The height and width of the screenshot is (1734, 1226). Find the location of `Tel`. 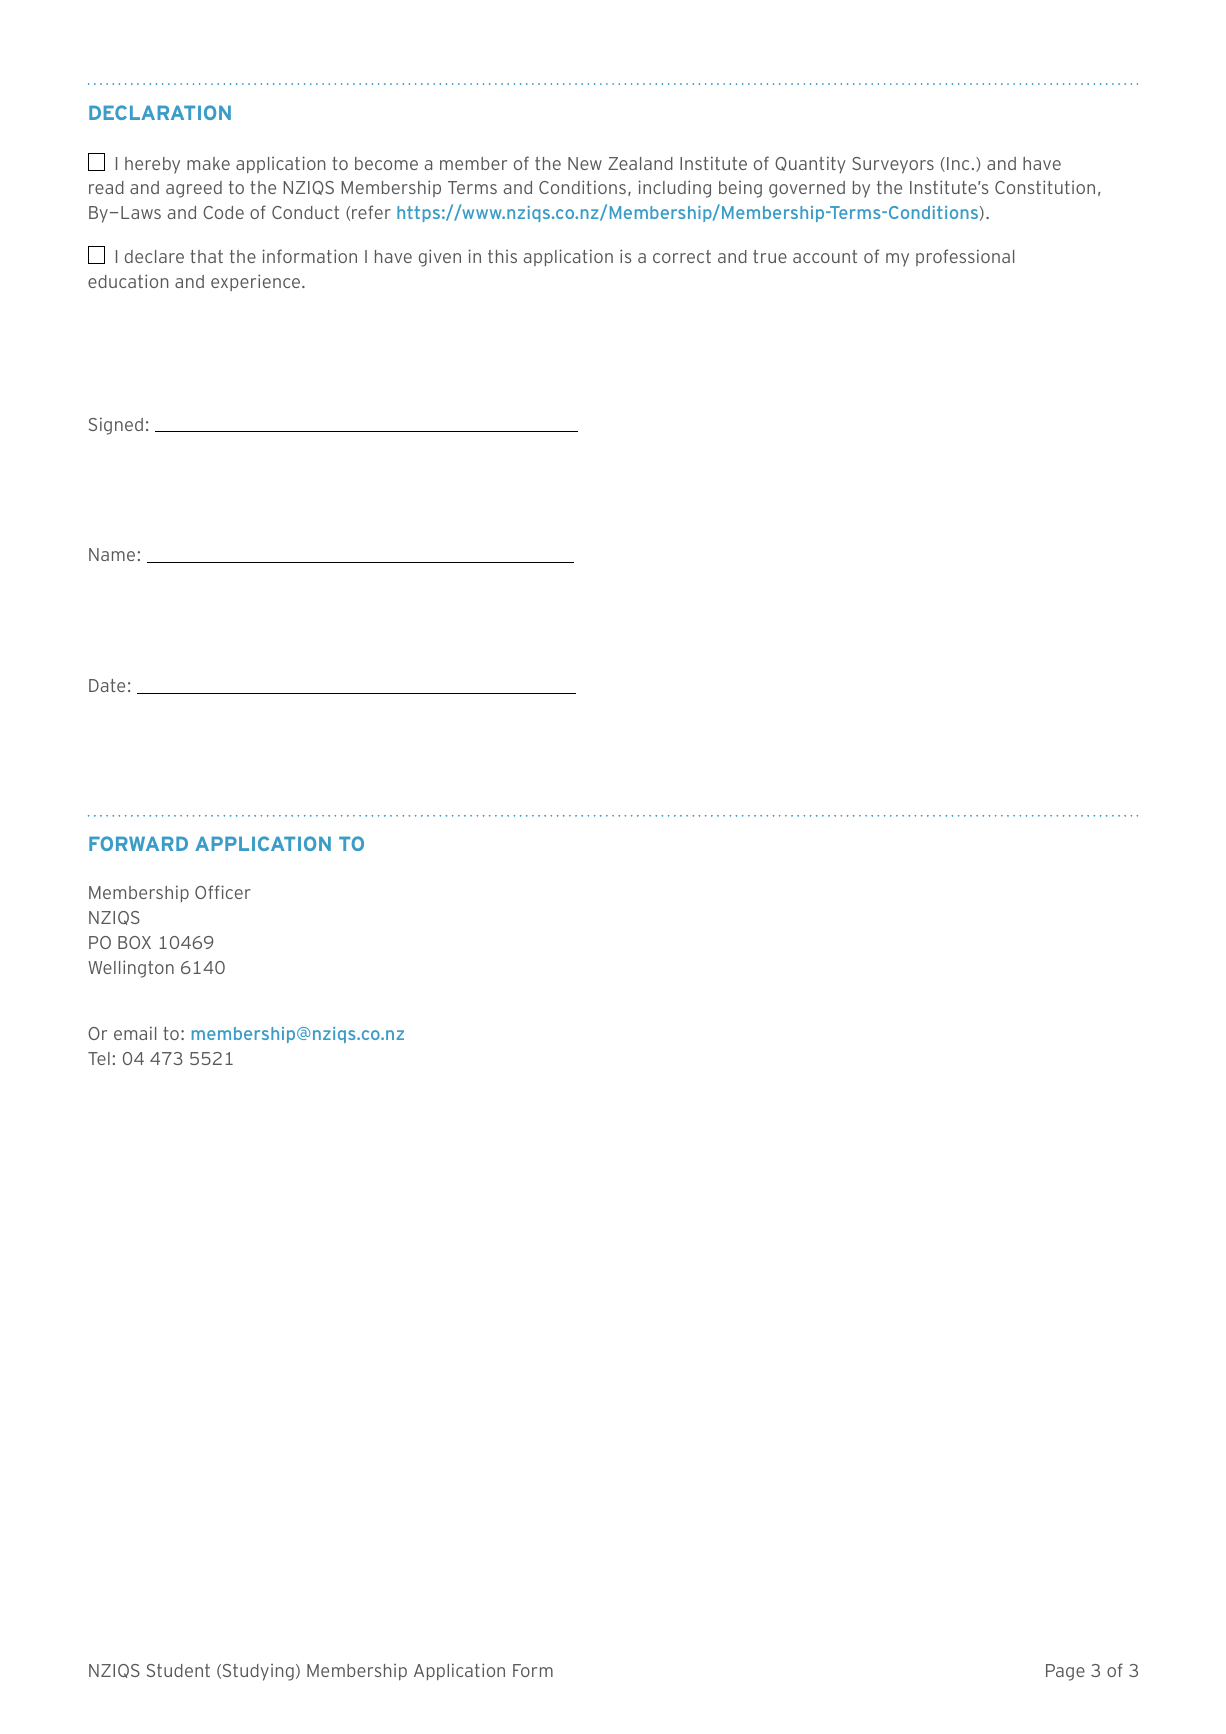

Tel is located at coordinates (99, 1058).
